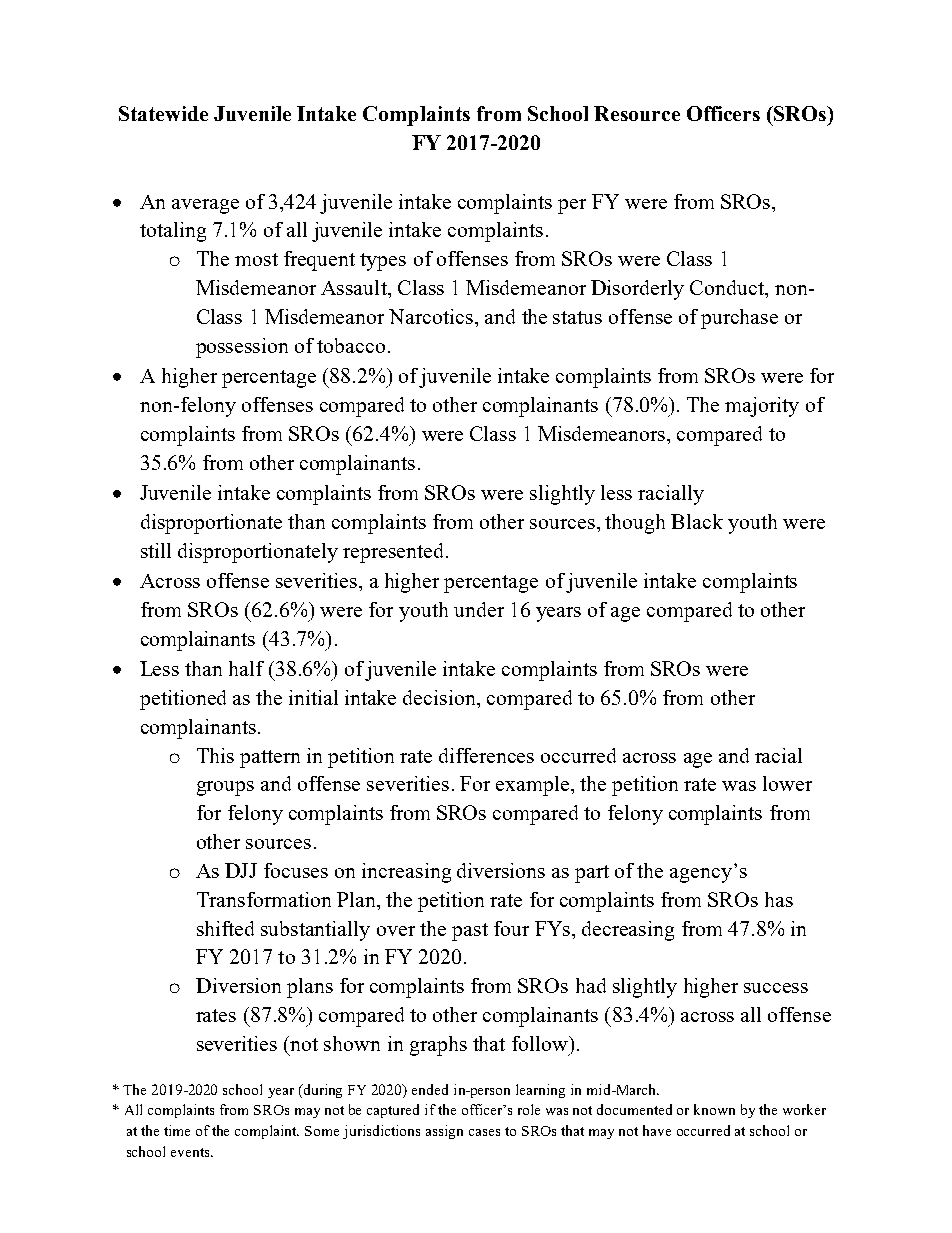 This screenshot has height=1233, width=952. I want to click on Conduct, so click(728, 287).
